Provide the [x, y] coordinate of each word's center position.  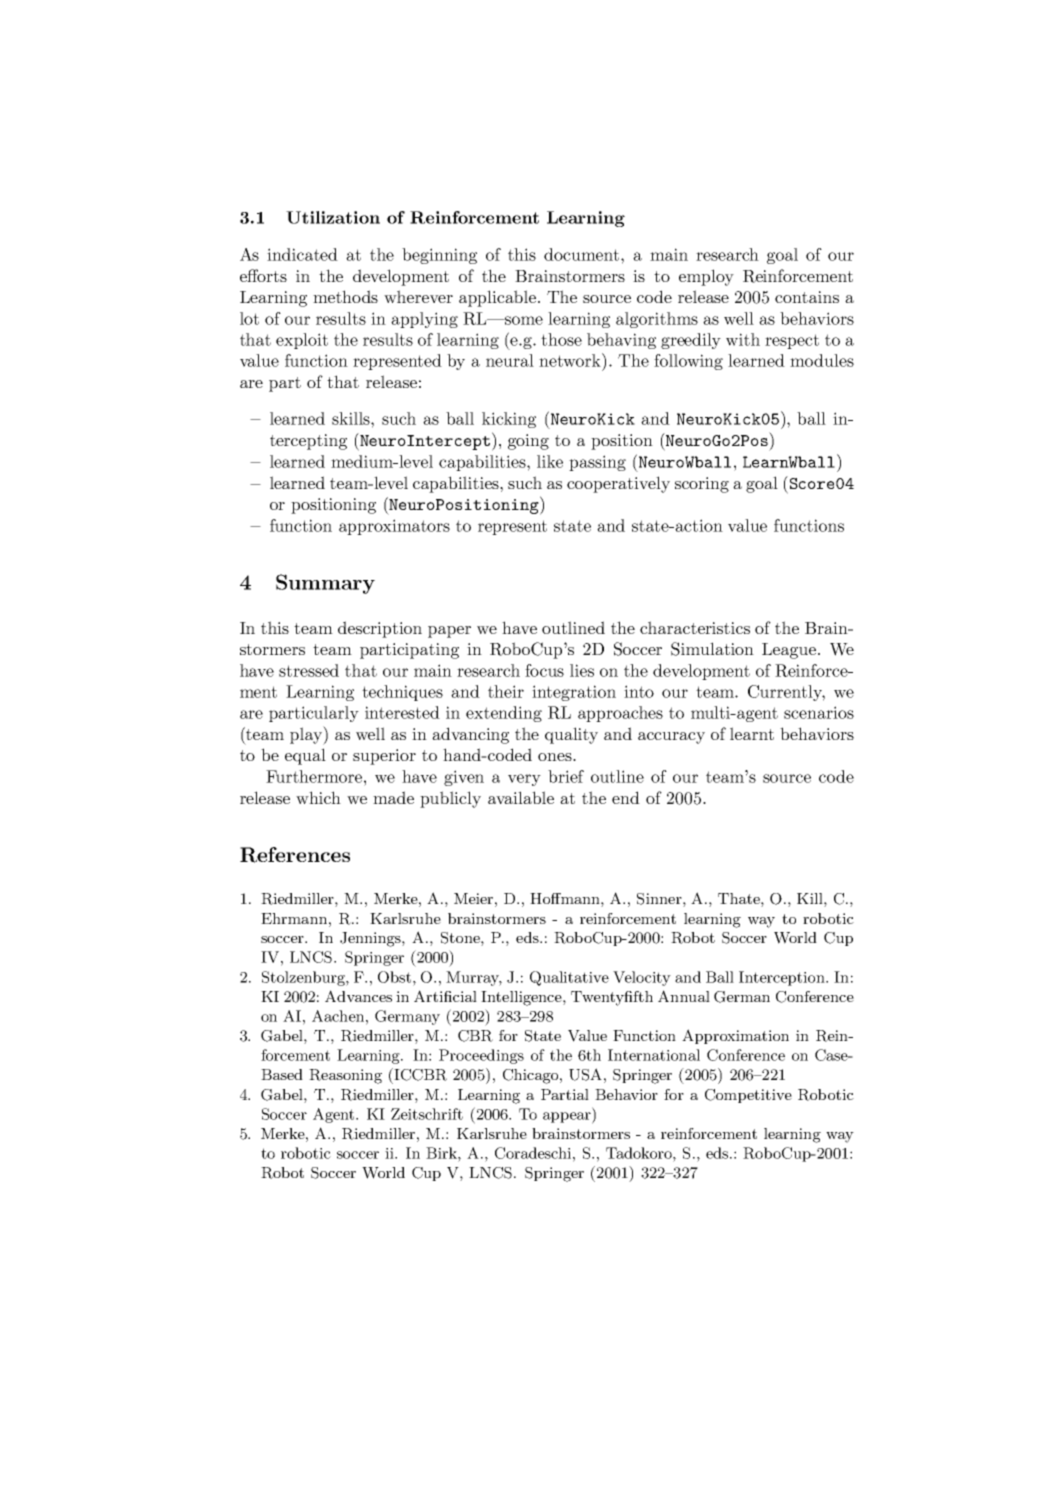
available [521, 797]
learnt [752, 733]
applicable [499, 298]
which [318, 797]
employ [706, 277]
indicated [302, 254]
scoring [702, 485]
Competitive [748, 1096]
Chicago [532, 1076]
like [550, 461]
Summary [325, 584]
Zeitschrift [427, 1114]
